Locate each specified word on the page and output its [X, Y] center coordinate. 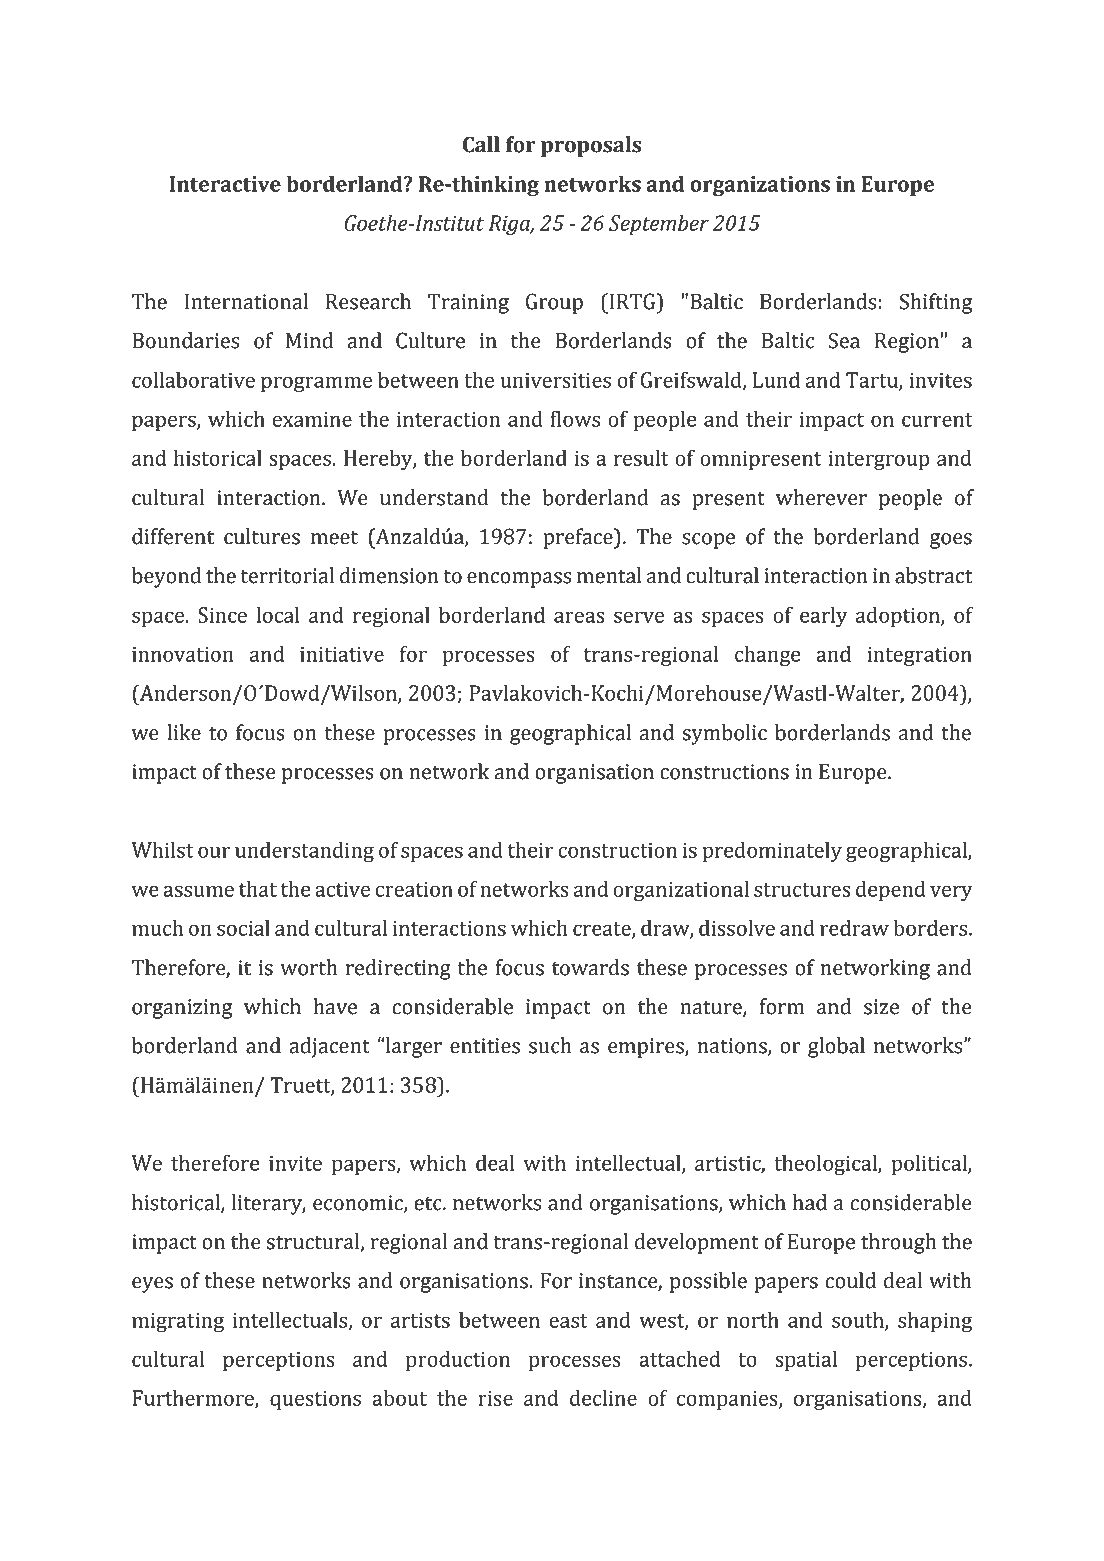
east [568, 1321]
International [246, 301]
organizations [760, 186]
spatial [806, 1360]
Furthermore [194, 1398]
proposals [591, 146]
